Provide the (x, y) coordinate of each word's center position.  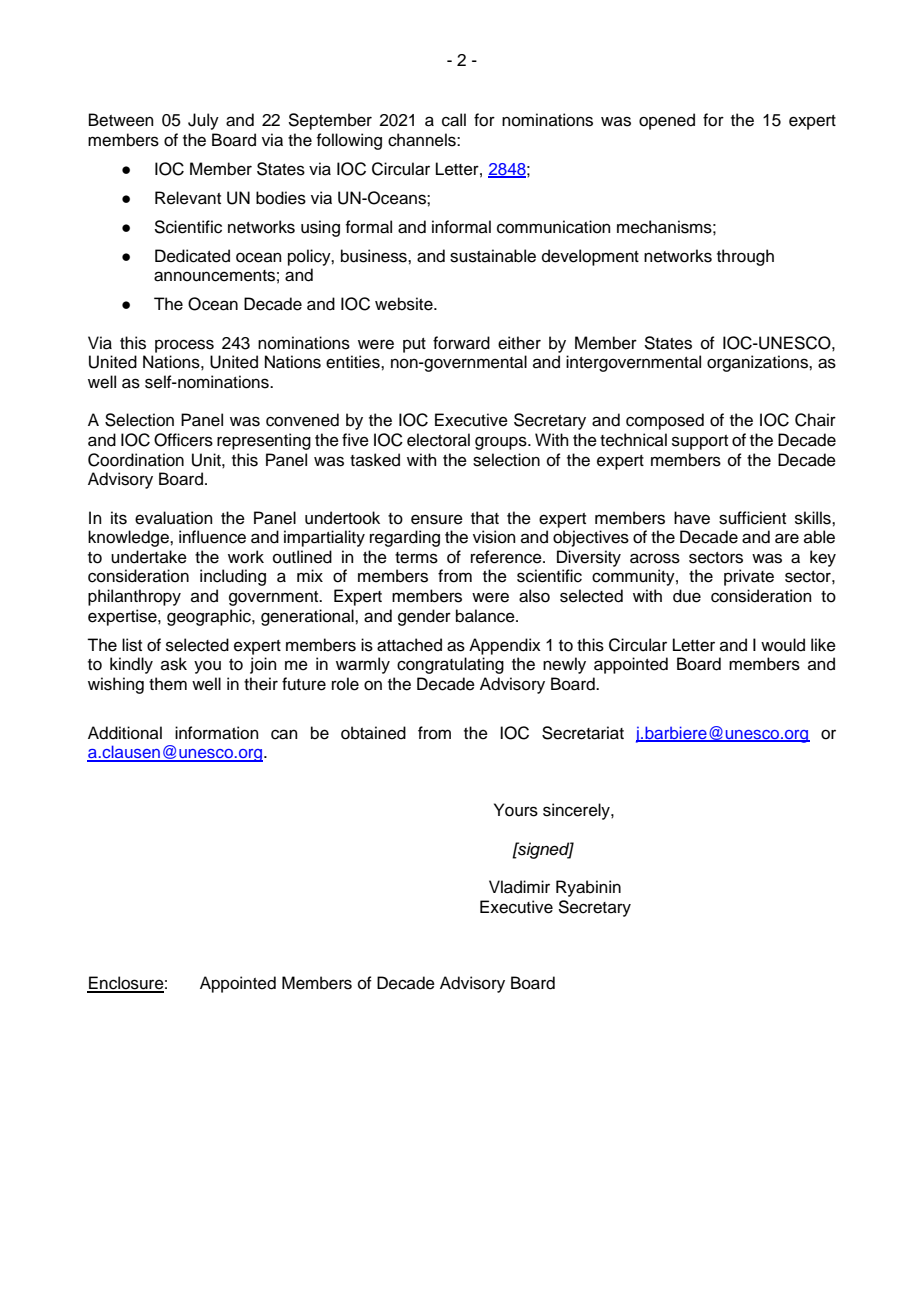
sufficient (752, 518)
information (217, 733)
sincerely (577, 811)
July (203, 121)
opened (667, 121)
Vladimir (519, 887)
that (485, 518)
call (454, 120)
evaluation (174, 518)
